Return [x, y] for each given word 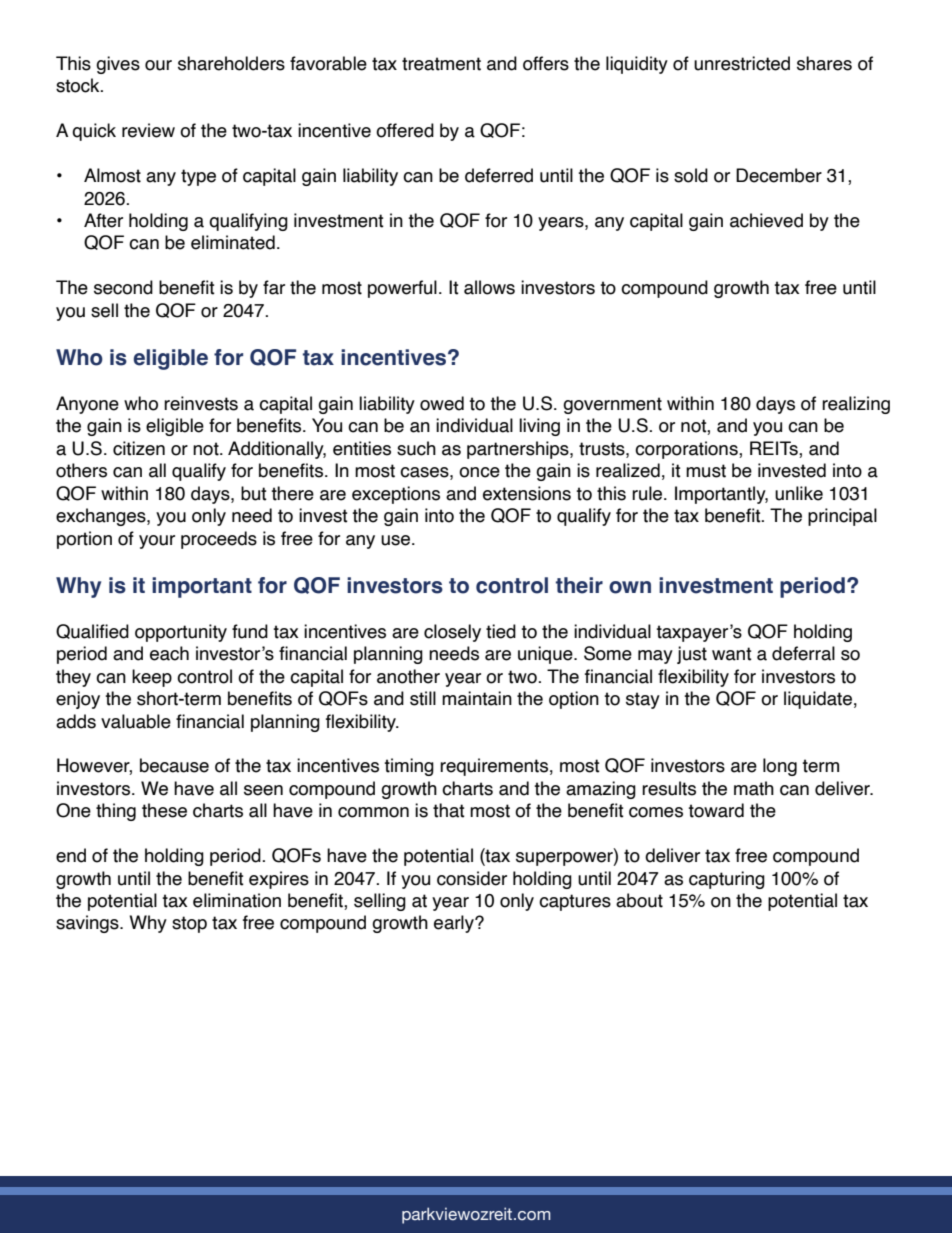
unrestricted [742, 63]
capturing [727, 880]
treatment [441, 64]
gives [118, 65]
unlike [799, 493]
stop [189, 924]
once [479, 472]
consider [472, 878]
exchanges [102, 517]
